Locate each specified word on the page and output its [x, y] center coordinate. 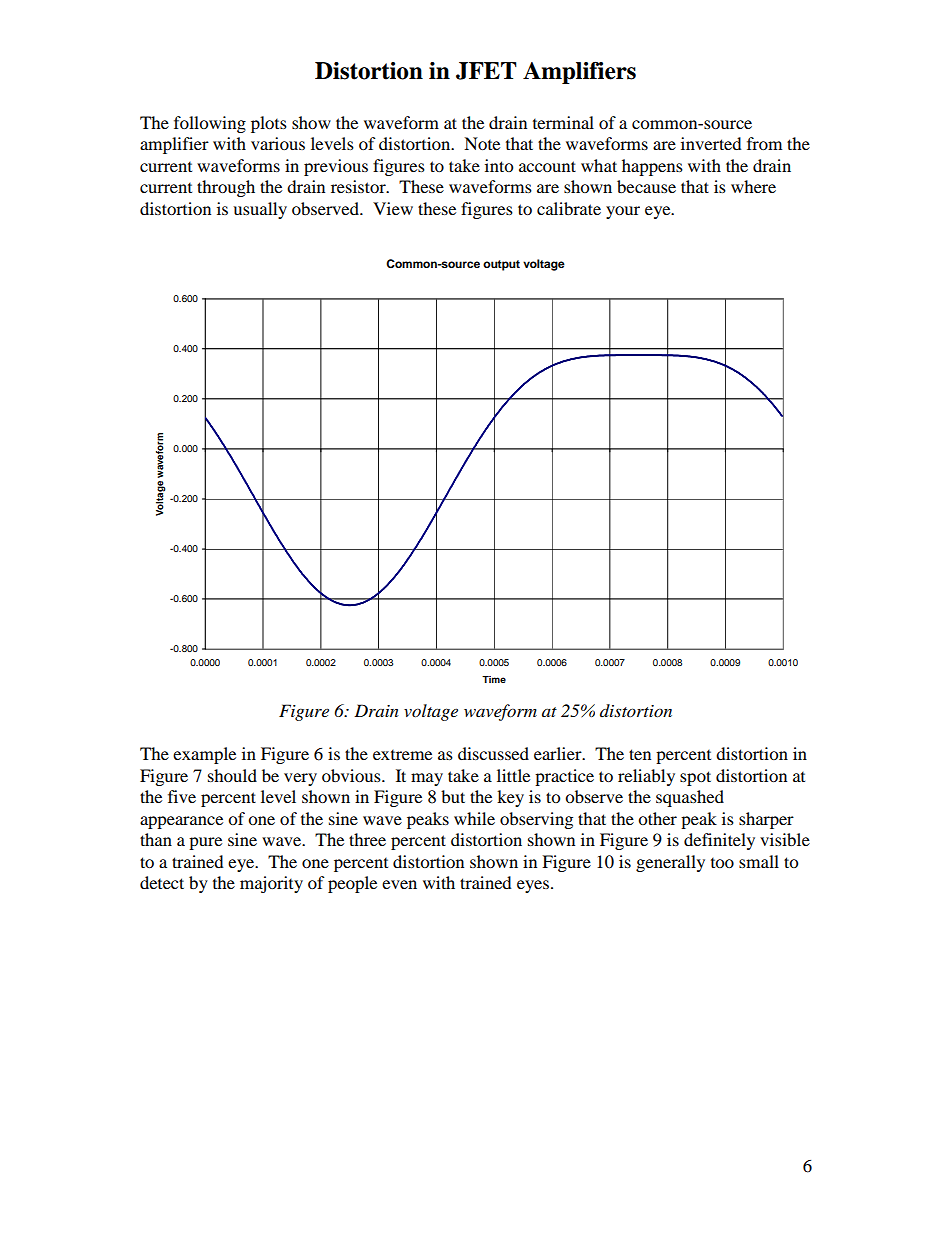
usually [260, 210]
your [623, 212]
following [210, 124]
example [204, 755]
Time [494, 679]
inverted [711, 143]
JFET [486, 71]
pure [205, 843]
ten [640, 754]
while [474, 818]
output [501, 265]
